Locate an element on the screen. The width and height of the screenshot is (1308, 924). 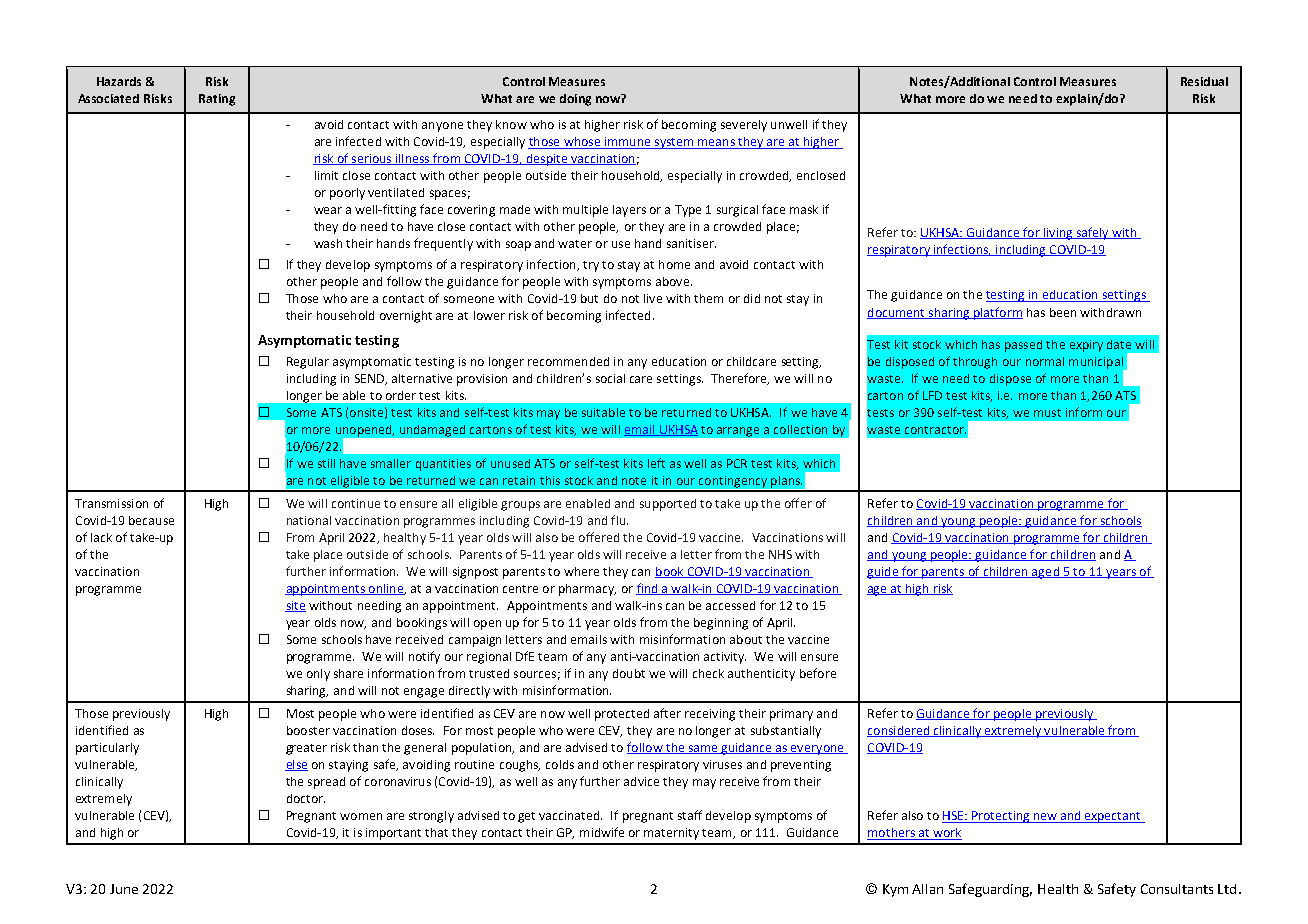
guide is located at coordinates (883, 573).
